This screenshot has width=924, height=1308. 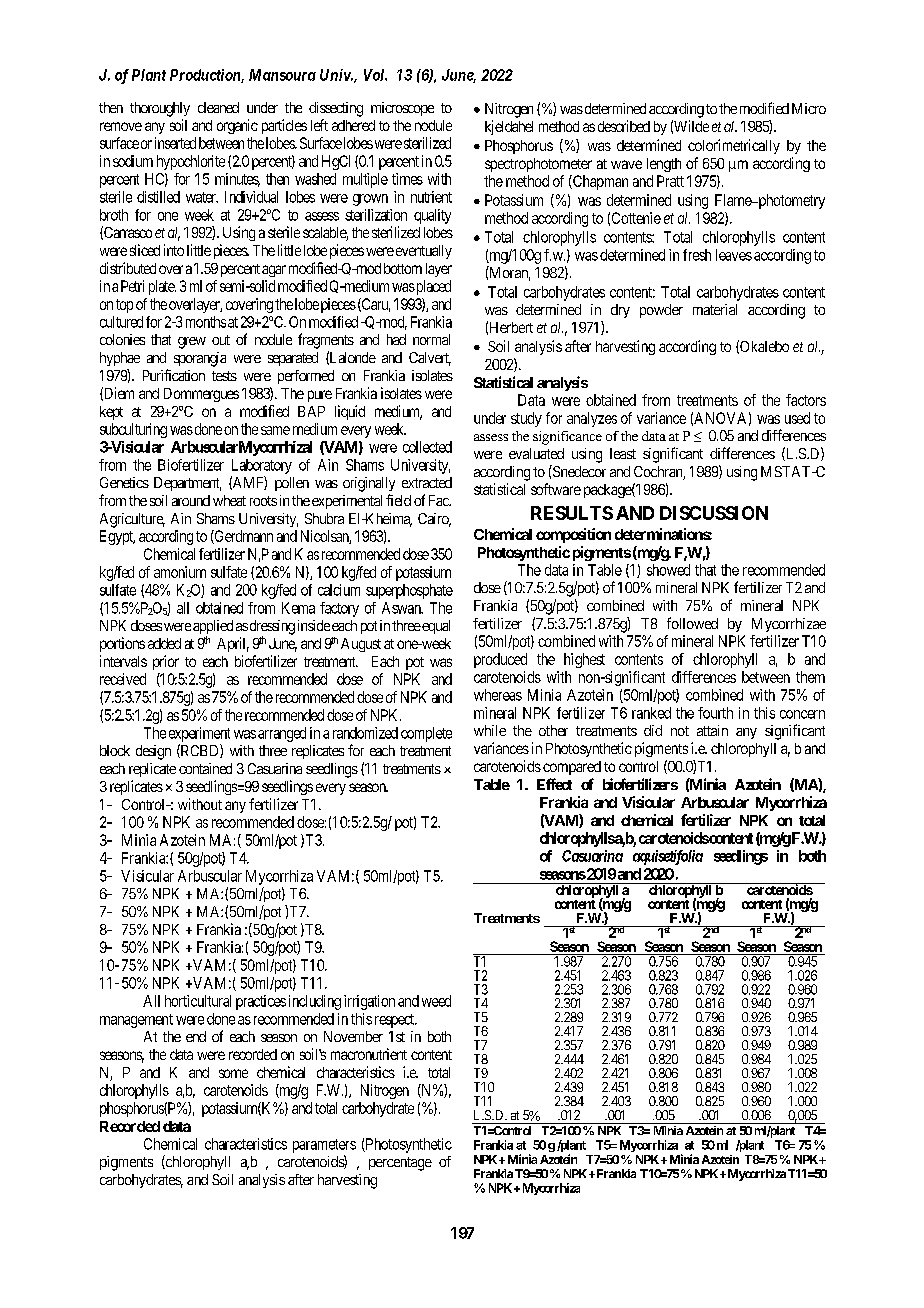 What do you see at coordinates (431, 339) in the screenshot?
I see `normal` at bounding box center [431, 339].
